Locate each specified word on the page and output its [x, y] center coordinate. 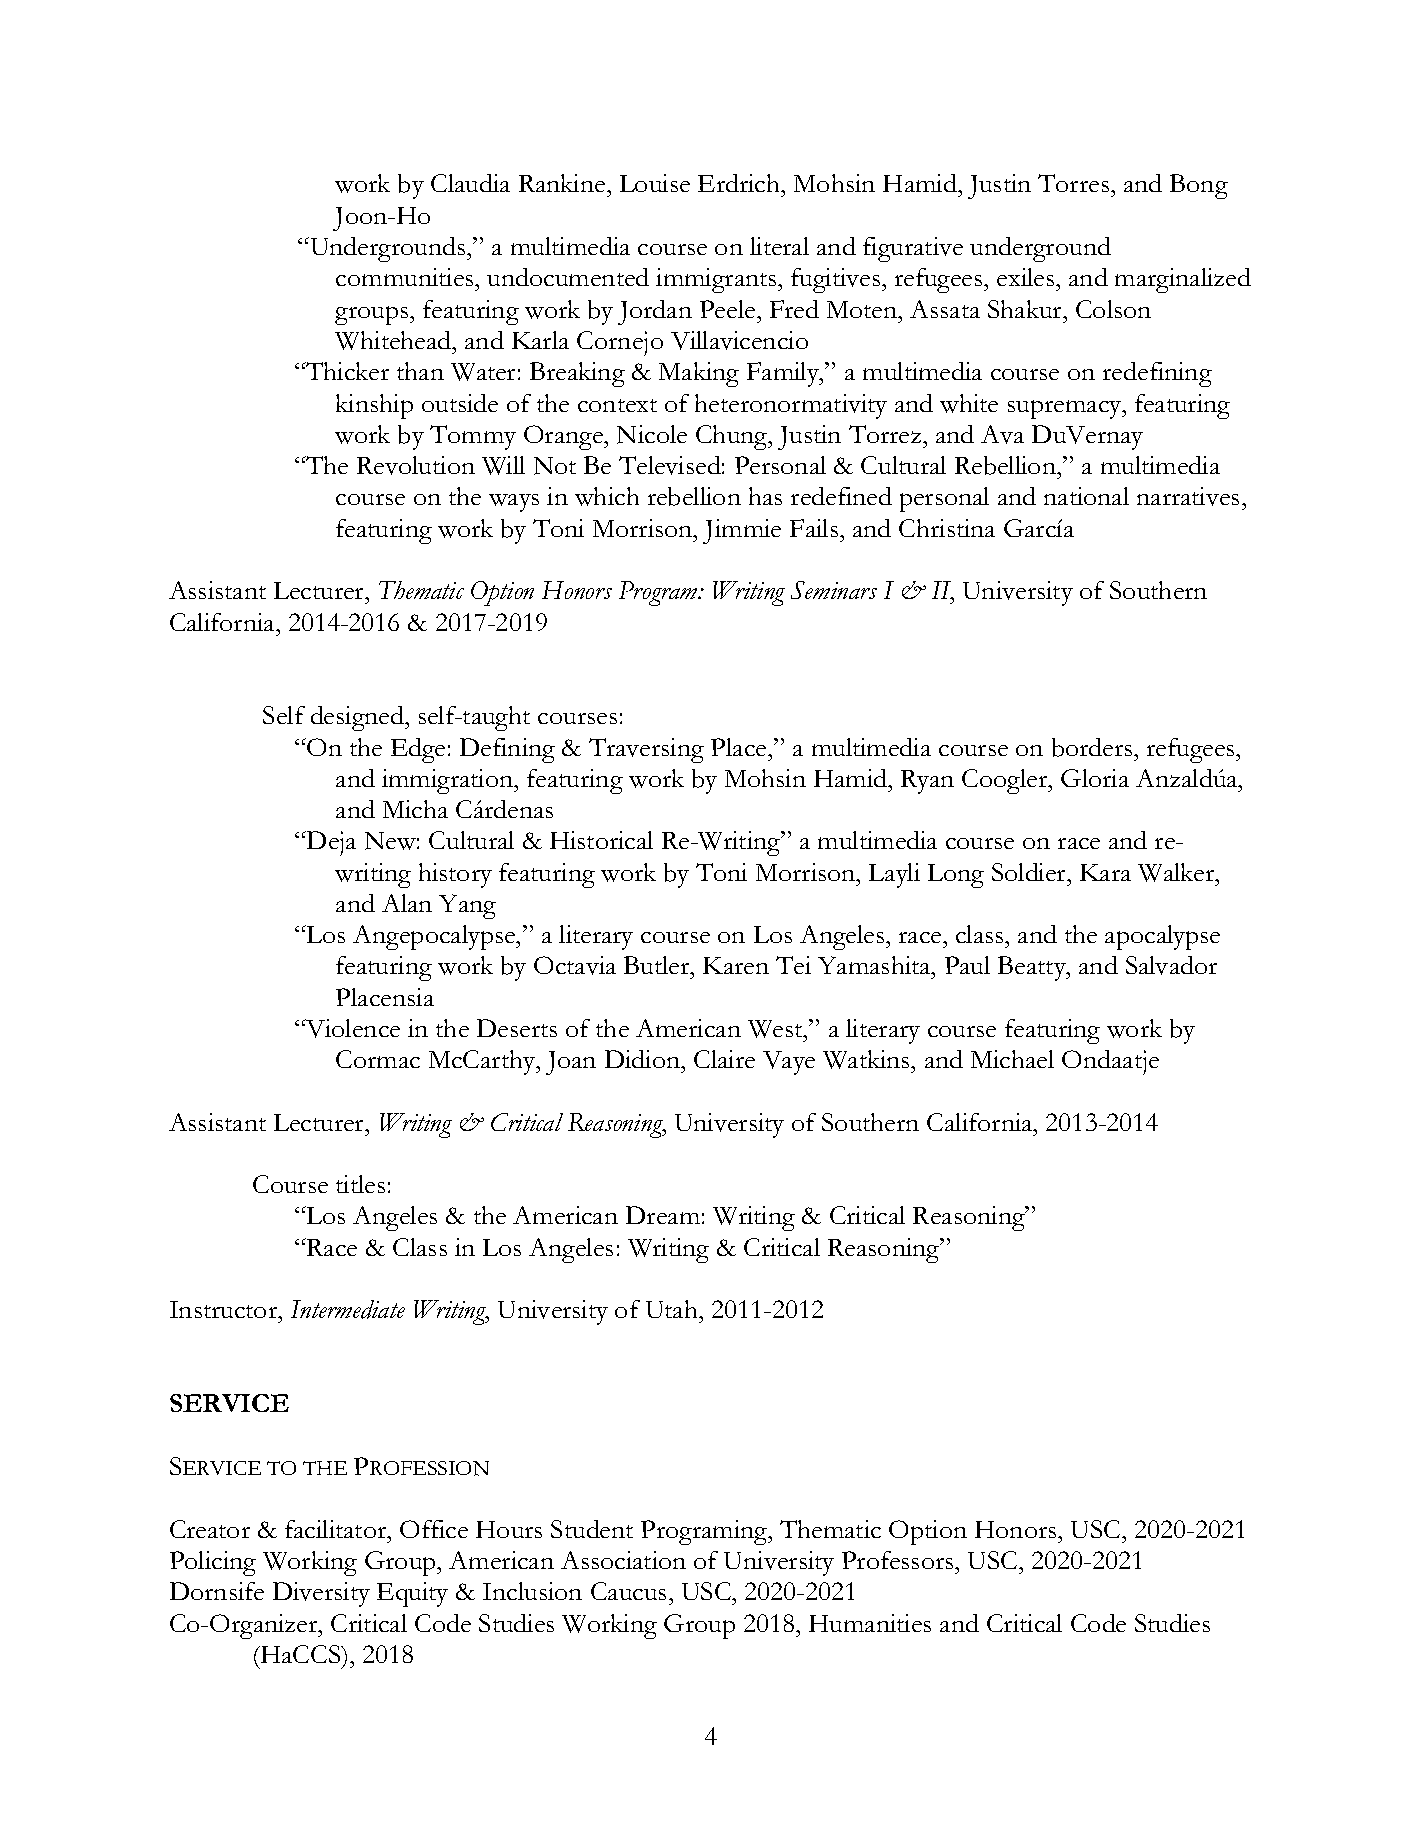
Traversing [646, 750]
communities [406, 277]
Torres [1075, 183]
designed [358, 718]
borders [1093, 747]
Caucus [628, 1591]
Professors [899, 1560]
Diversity [321, 1594]
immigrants [717, 280]
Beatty [1033, 968]
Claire [724, 1059]
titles [360, 1184]
